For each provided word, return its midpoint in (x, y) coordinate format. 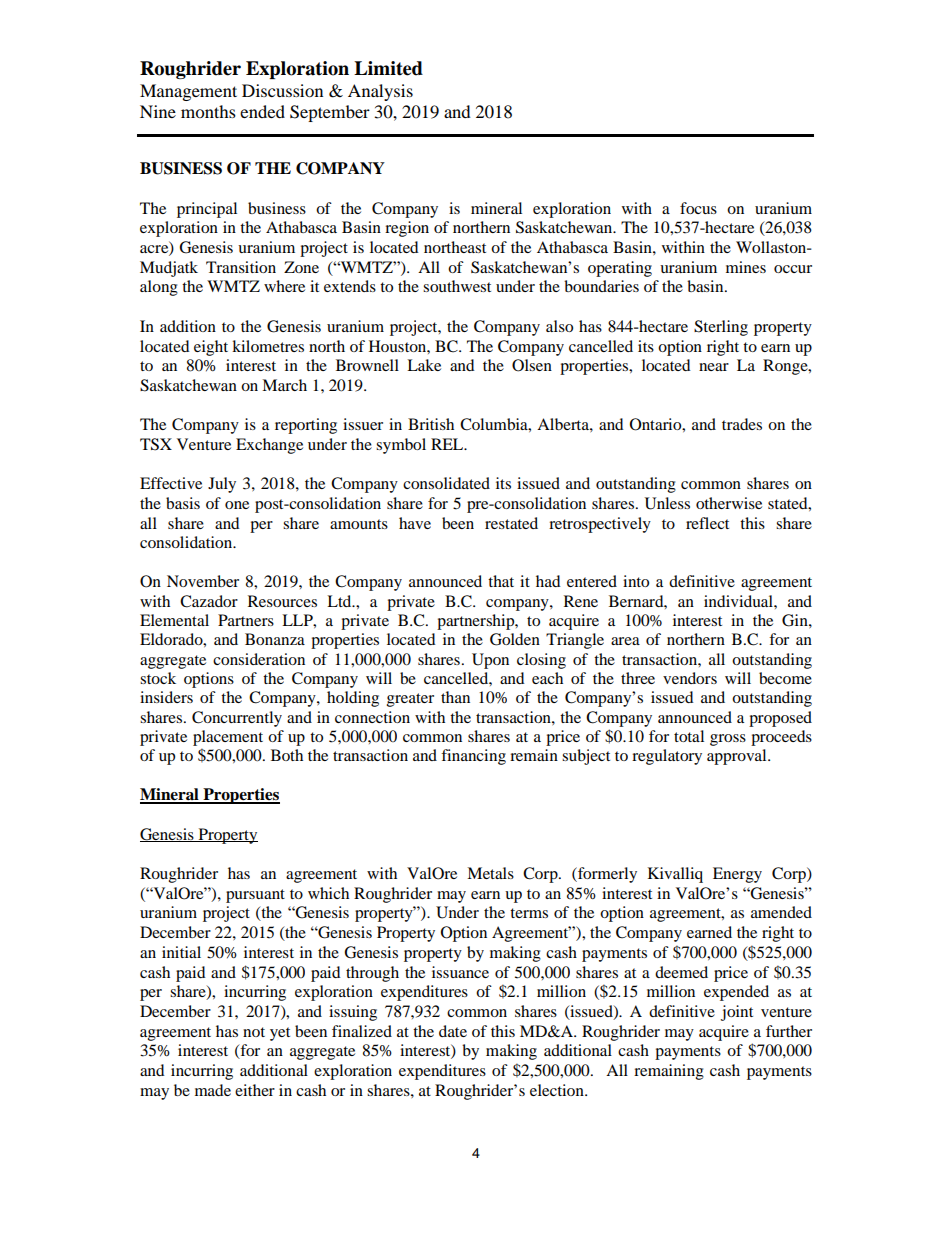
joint (737, 1013)
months (208, 111)
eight (211, 348)
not (254, 1032)
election (558, 1090)
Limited (388, 68)
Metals (490, 873)
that (501, 581)
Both (287, 755)
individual (739, 601)
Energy (737, 875)
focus (698, 208)
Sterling (721, 328)
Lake (424, 365)
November (203, 581)
